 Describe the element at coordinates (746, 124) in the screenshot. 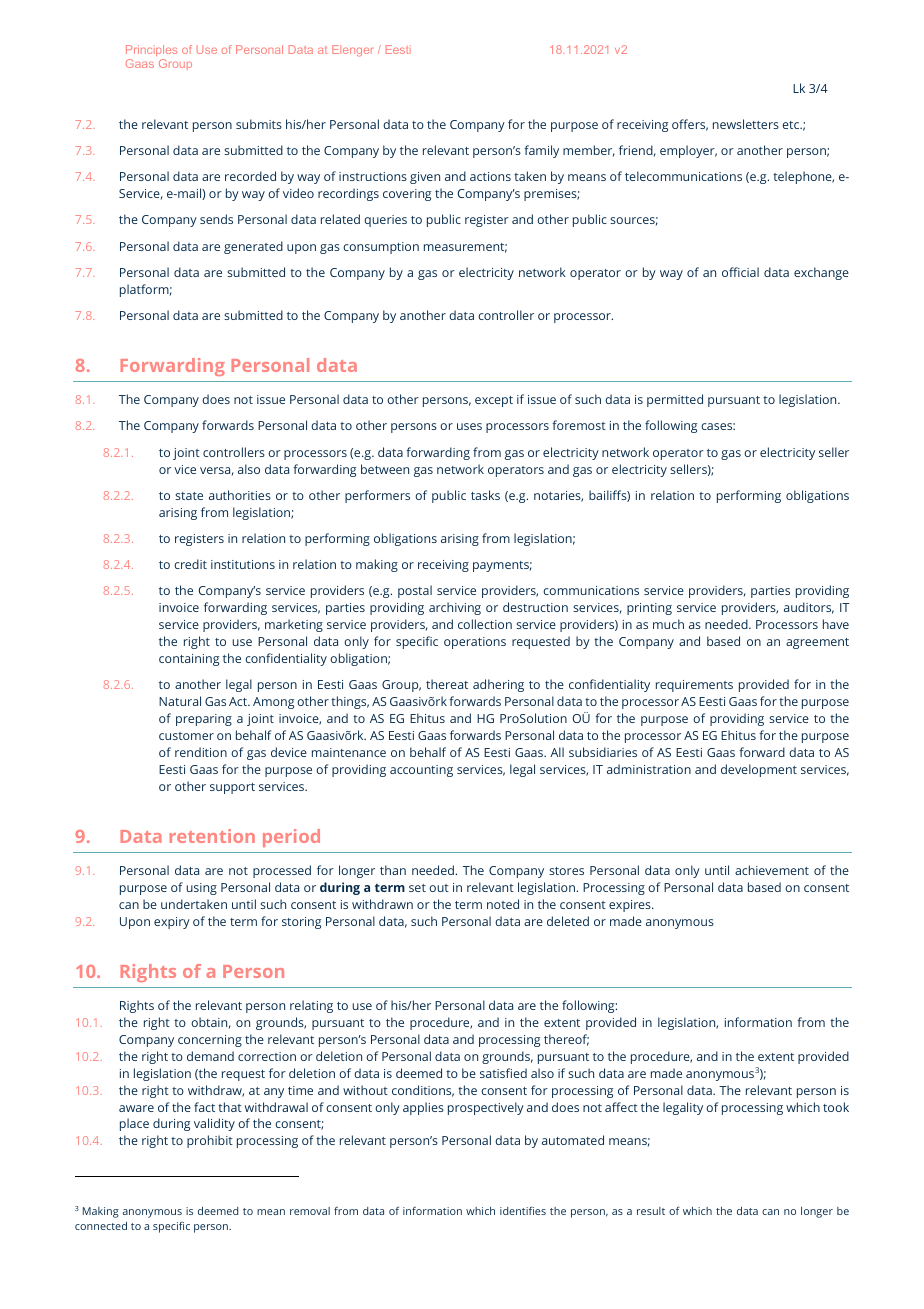

I see `newsletters` at that location.
